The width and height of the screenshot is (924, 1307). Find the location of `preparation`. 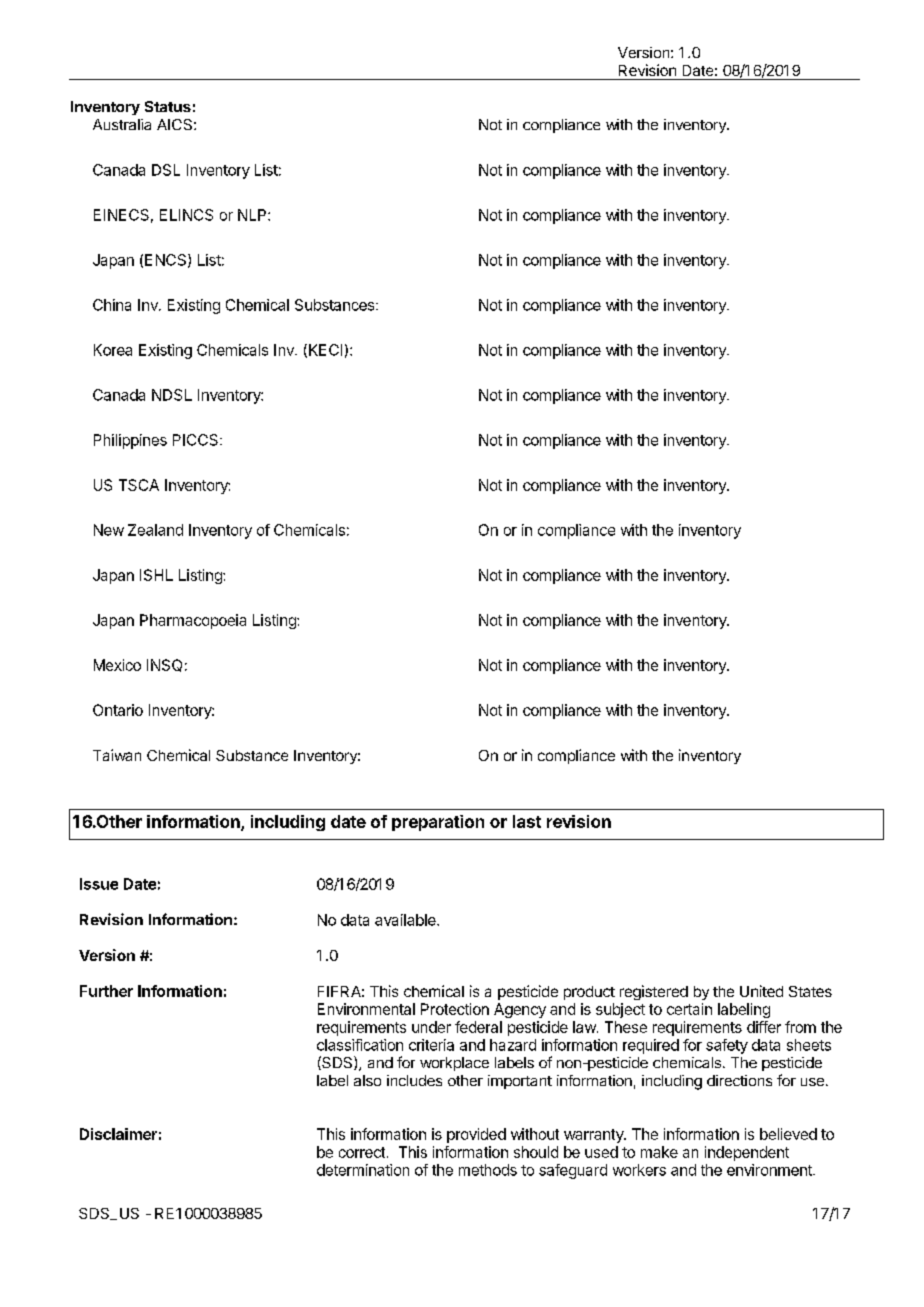

preparation is located at coordinates (438, 823).
